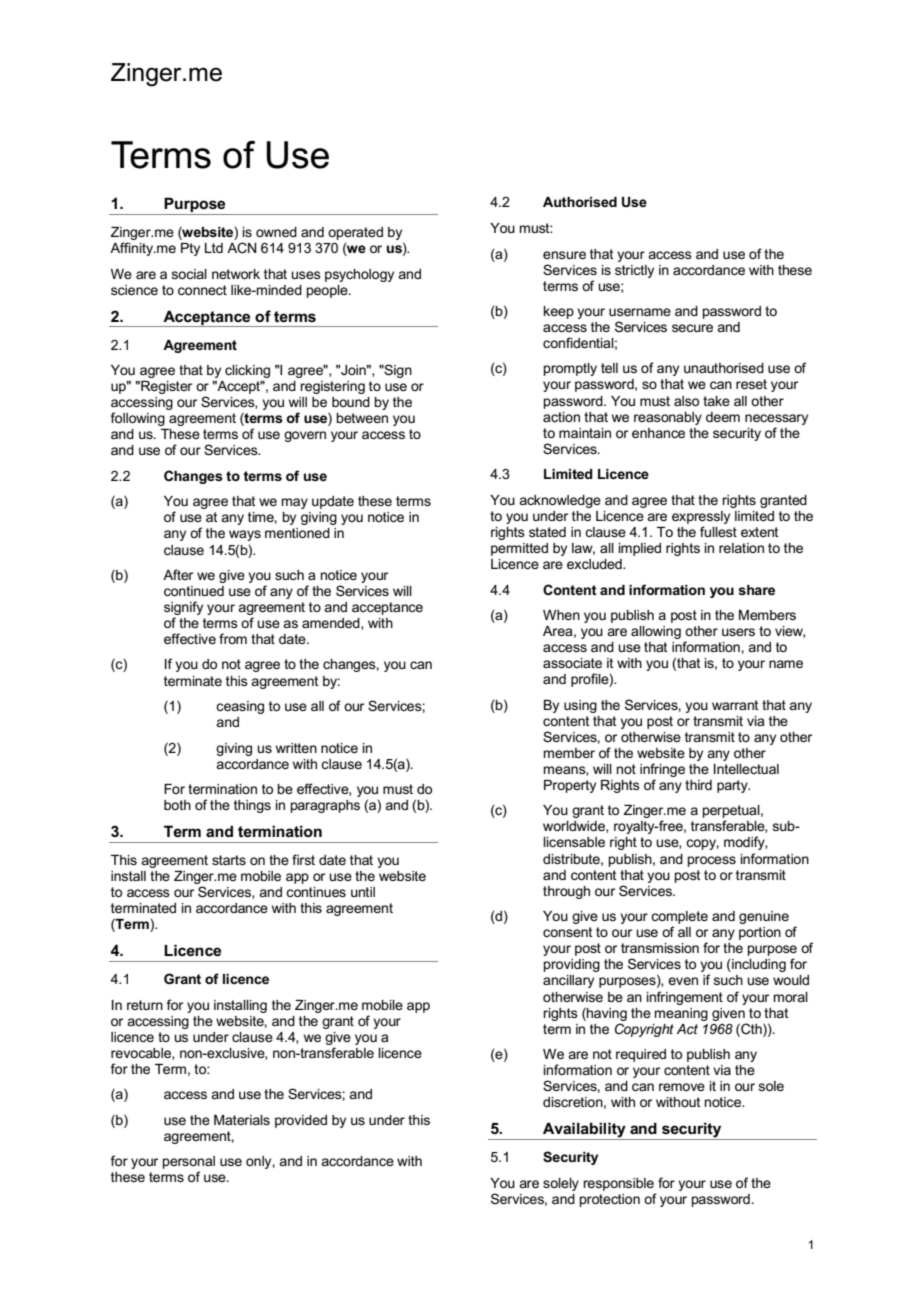 The width and height of the page is (924, 1308). Describe the element at coordinates (233, 638) in the page. I see `from` at that location.
